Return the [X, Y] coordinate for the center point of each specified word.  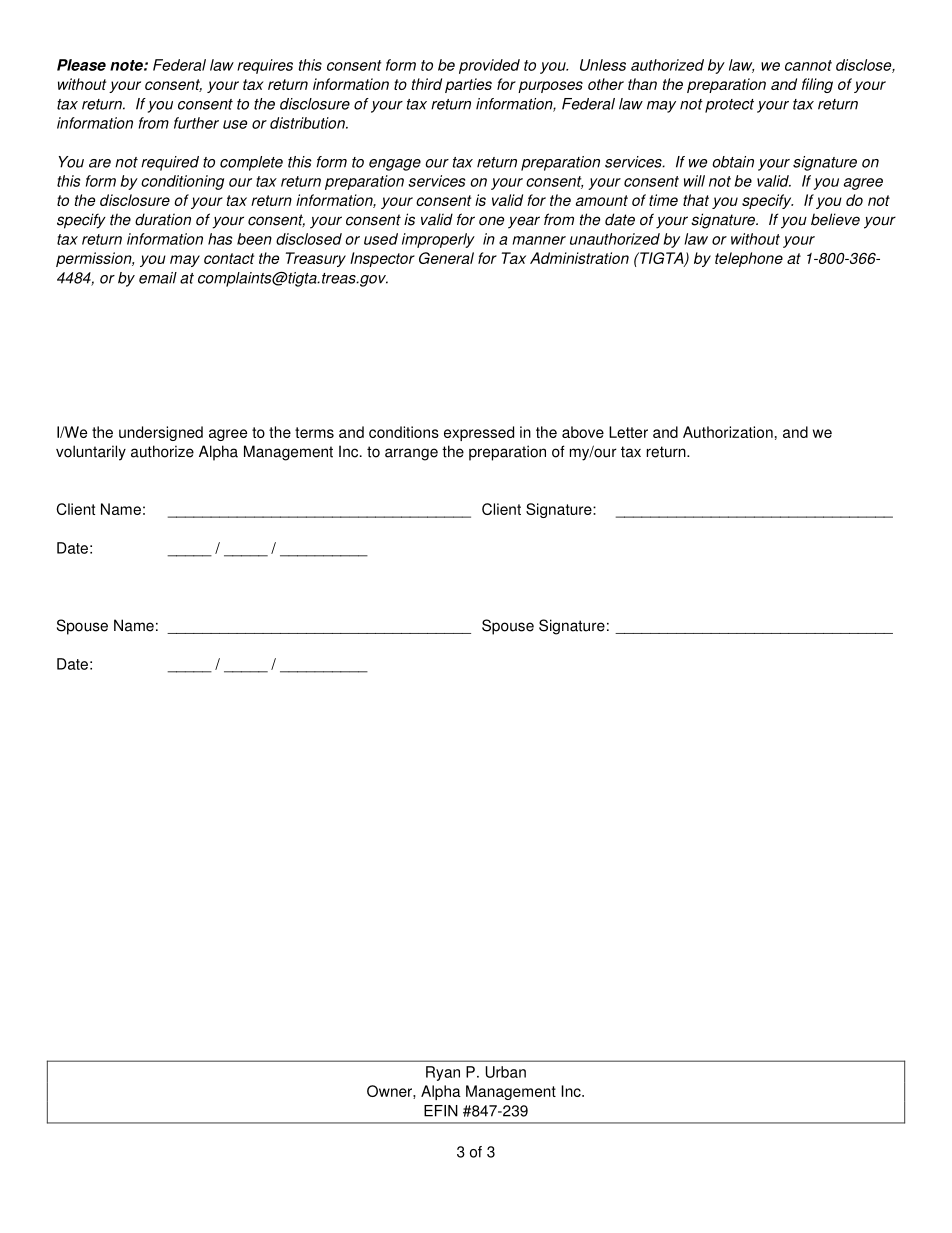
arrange [411, 454]
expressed [479, 433]
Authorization [728, 432]
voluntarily [91, 453]
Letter [628, 432]
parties [468, 85]
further [196, 123]
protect [729, 106]
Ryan [443, 1073]
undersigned [161, 433]
